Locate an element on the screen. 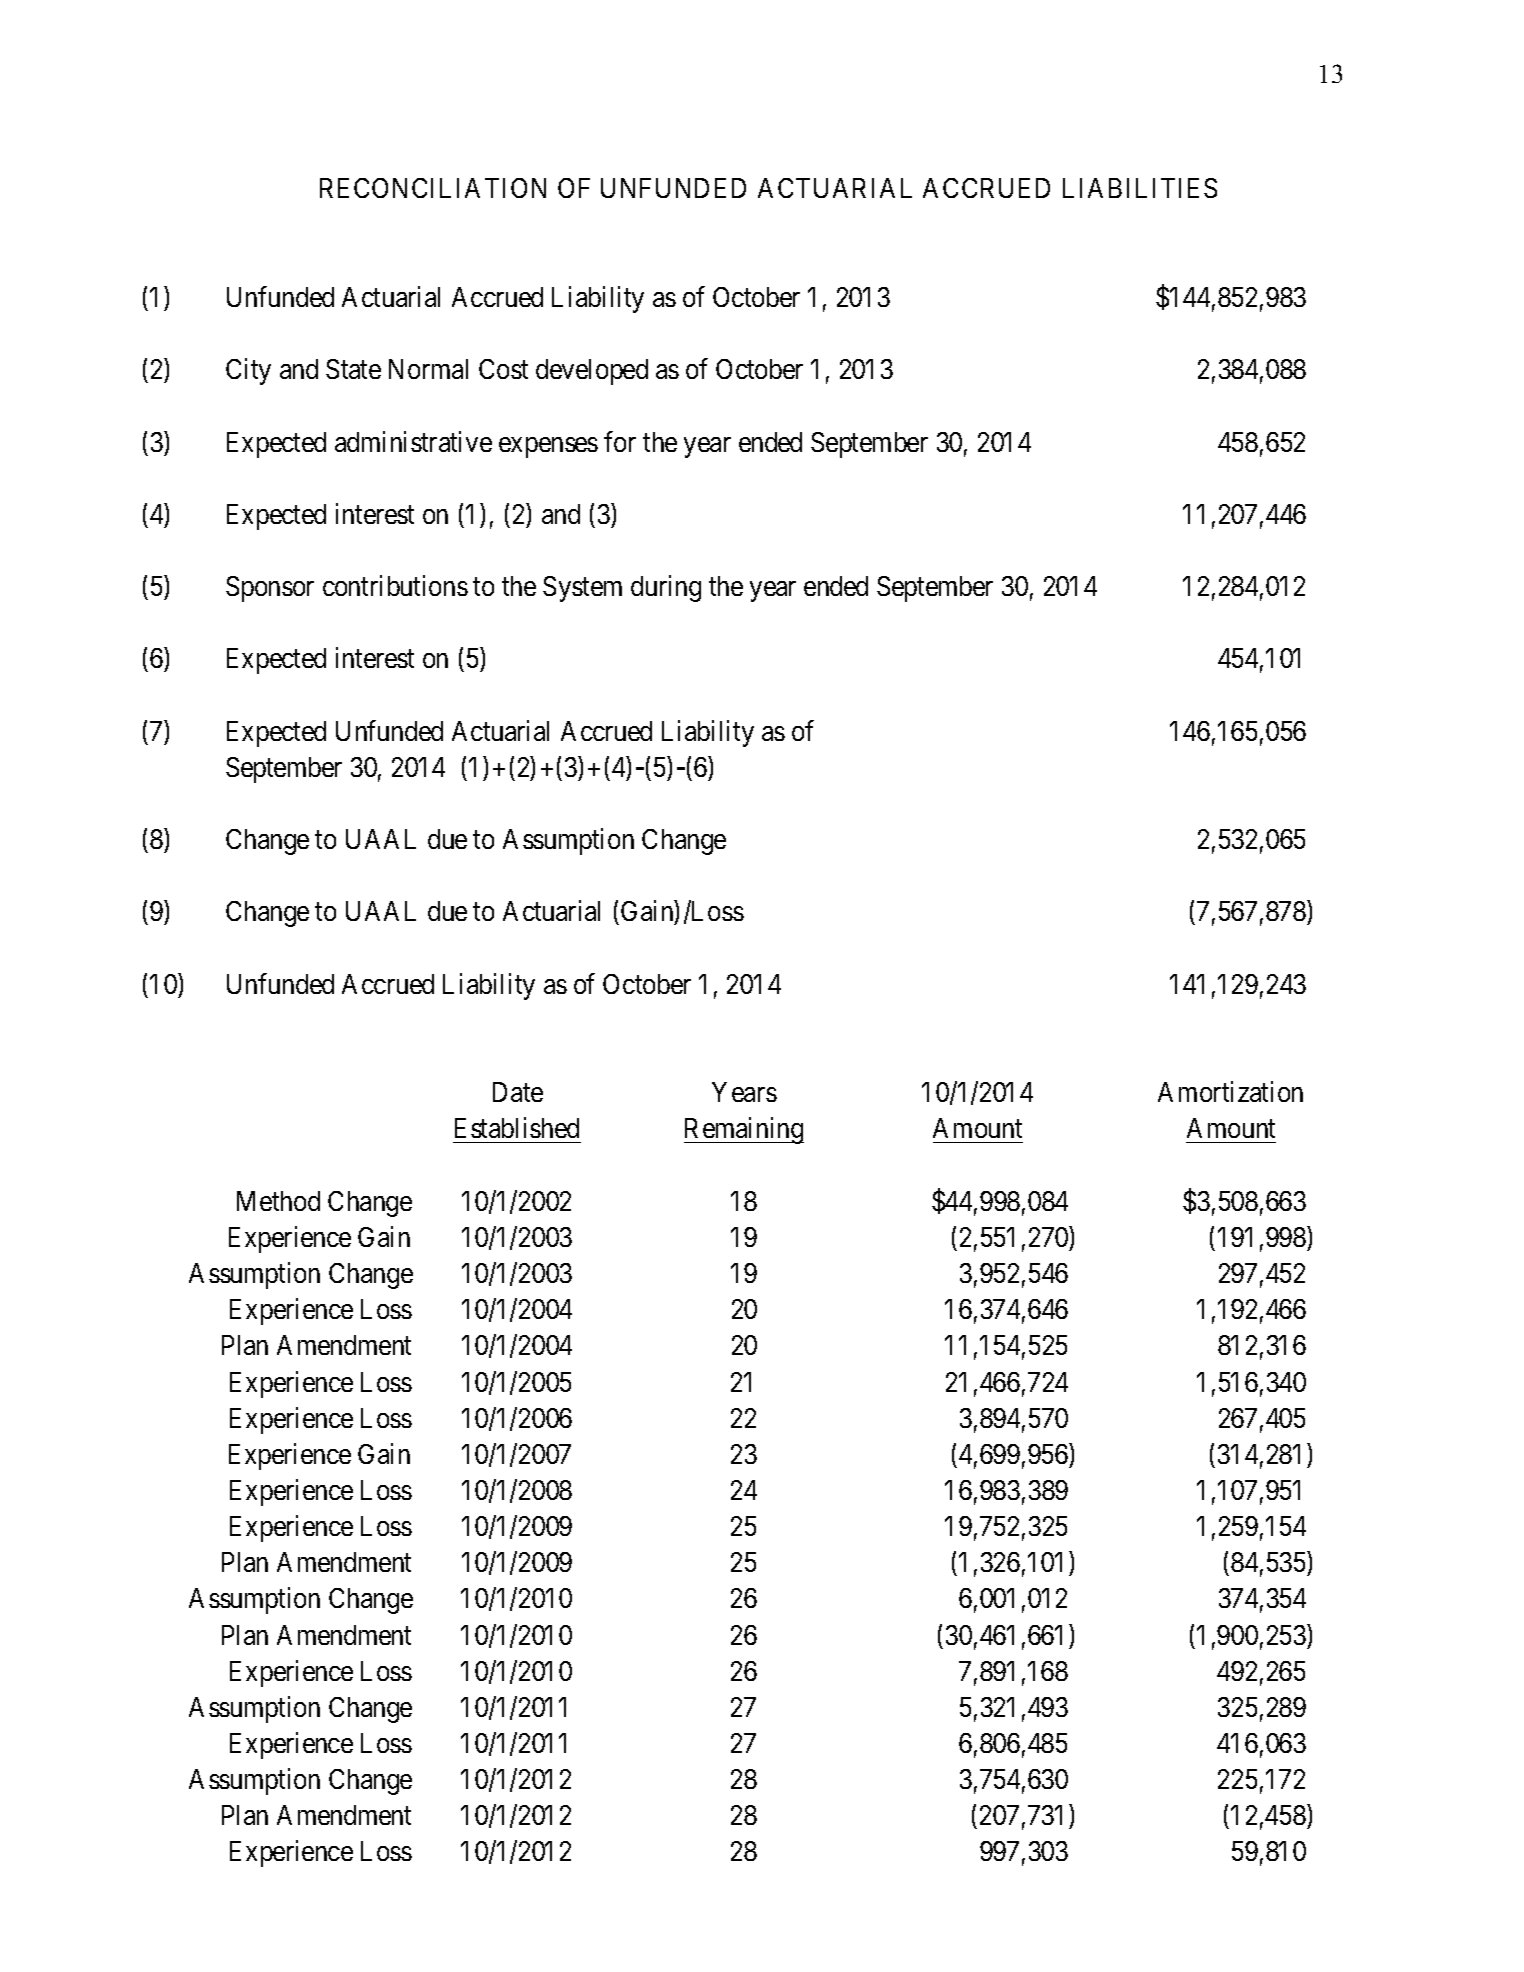 The height and width of the screenshot is (1972, 1524). RECONCILIATION is located at coordinates (433, 188).
